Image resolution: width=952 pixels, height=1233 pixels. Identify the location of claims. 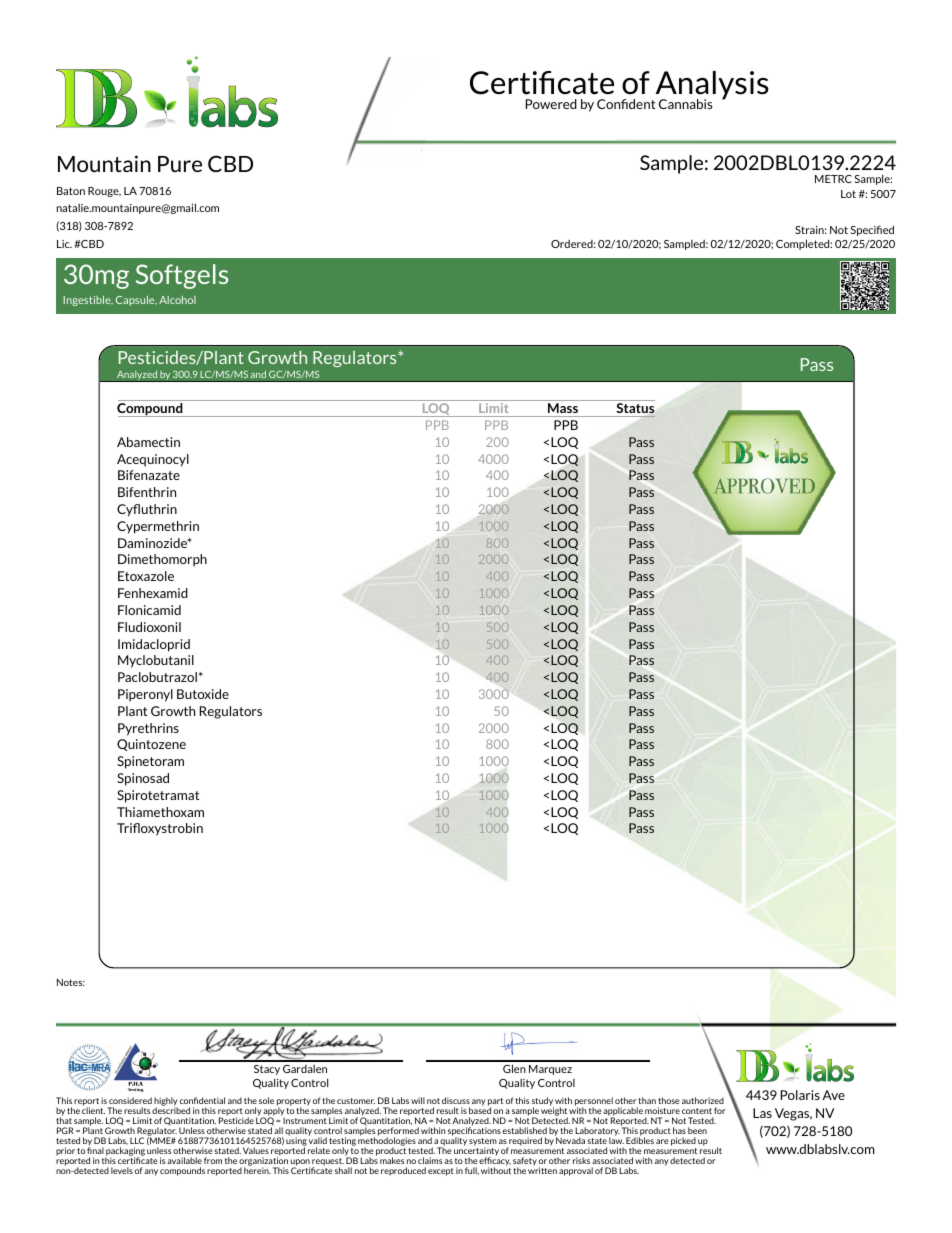
(430, 1160).
